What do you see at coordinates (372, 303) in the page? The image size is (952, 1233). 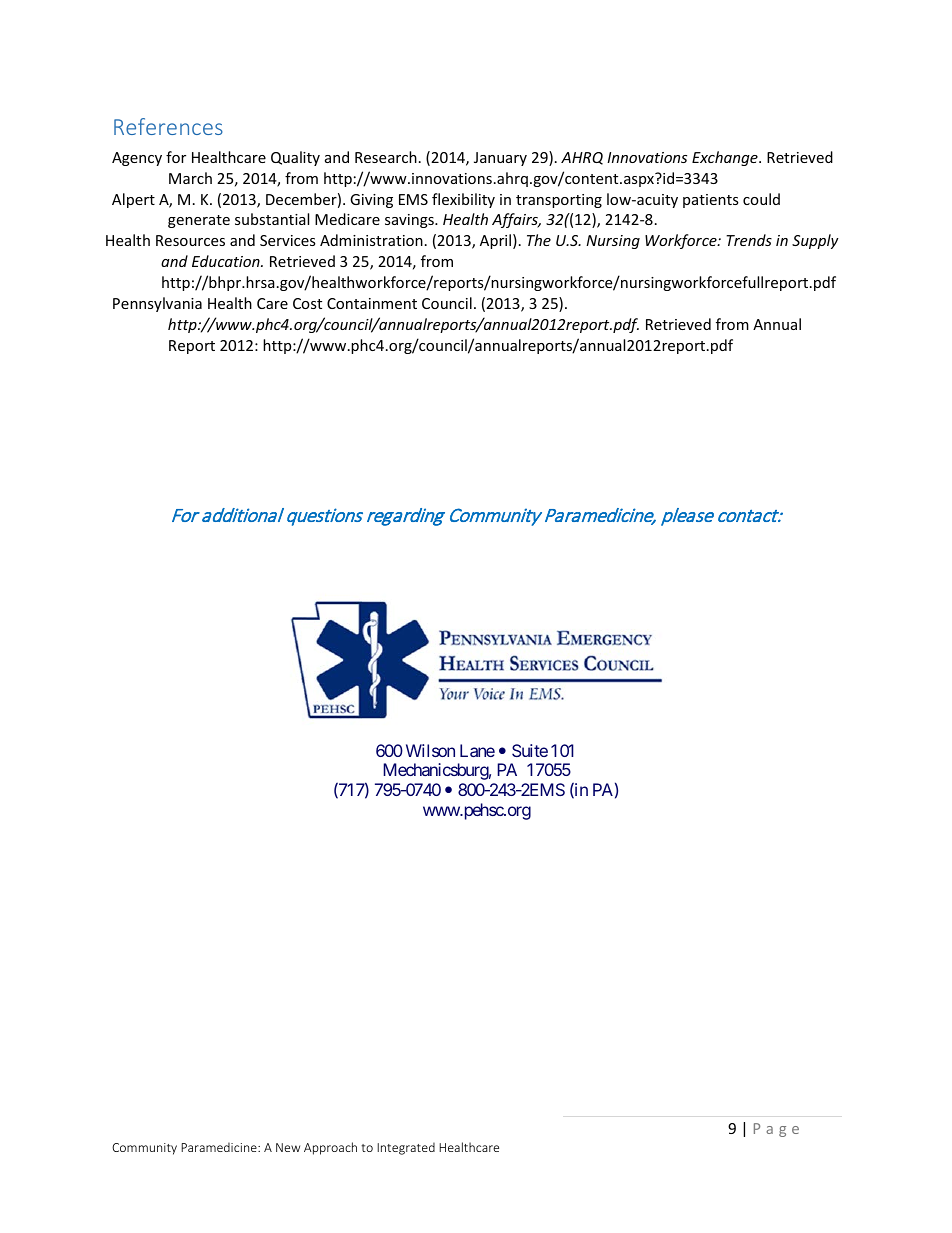 I see `Containment` at bounding box center [372, 303].
